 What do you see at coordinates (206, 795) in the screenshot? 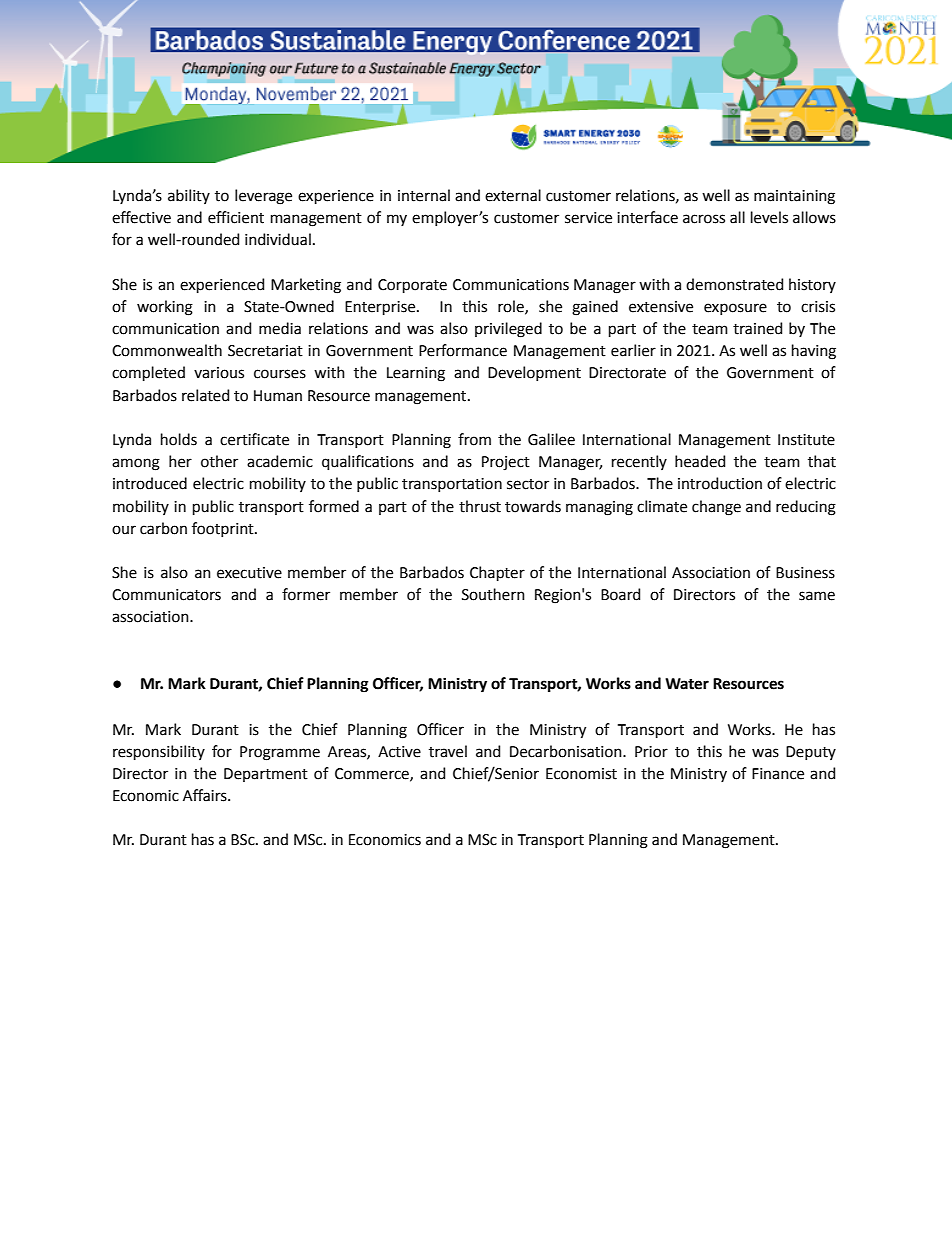
I see `Affairs` at bounding box center [206, 795].
